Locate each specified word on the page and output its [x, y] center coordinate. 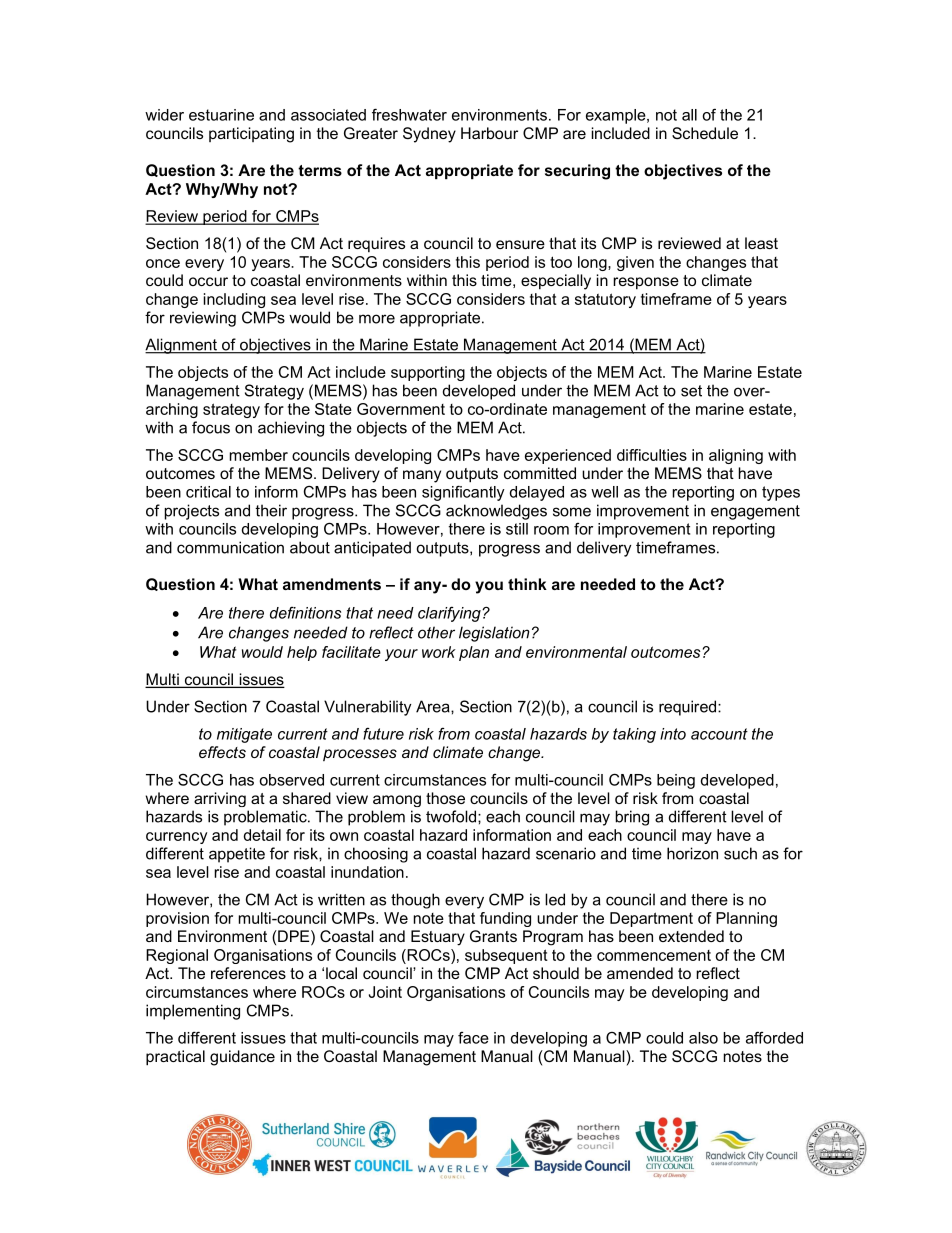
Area [434, 706]
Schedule [705, 133]
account [719, 734]
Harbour [489, 133]
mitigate [244, 735]
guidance [242, 1058]
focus [211, 427]
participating [251, 135]
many [422, 476]
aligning [736, 456]
